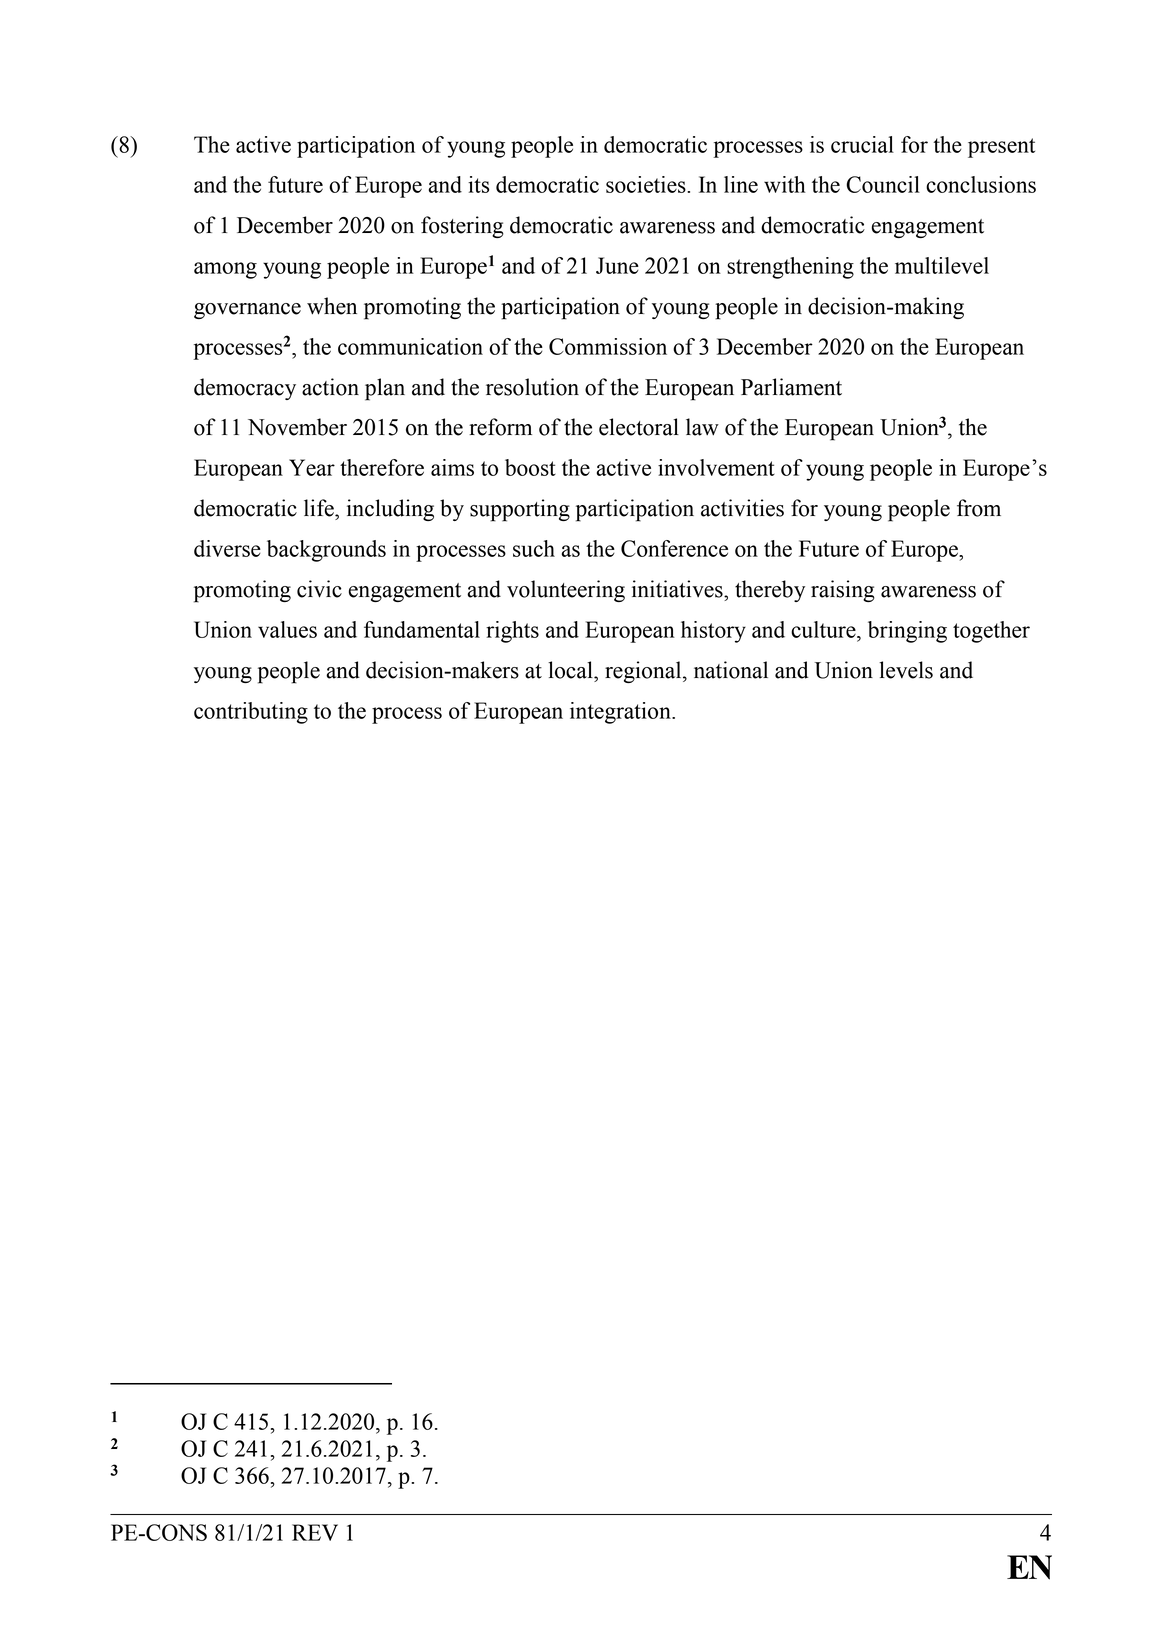  Describe the element at coordinates (225, 270) in the screenshot. I see `among` at that location.
